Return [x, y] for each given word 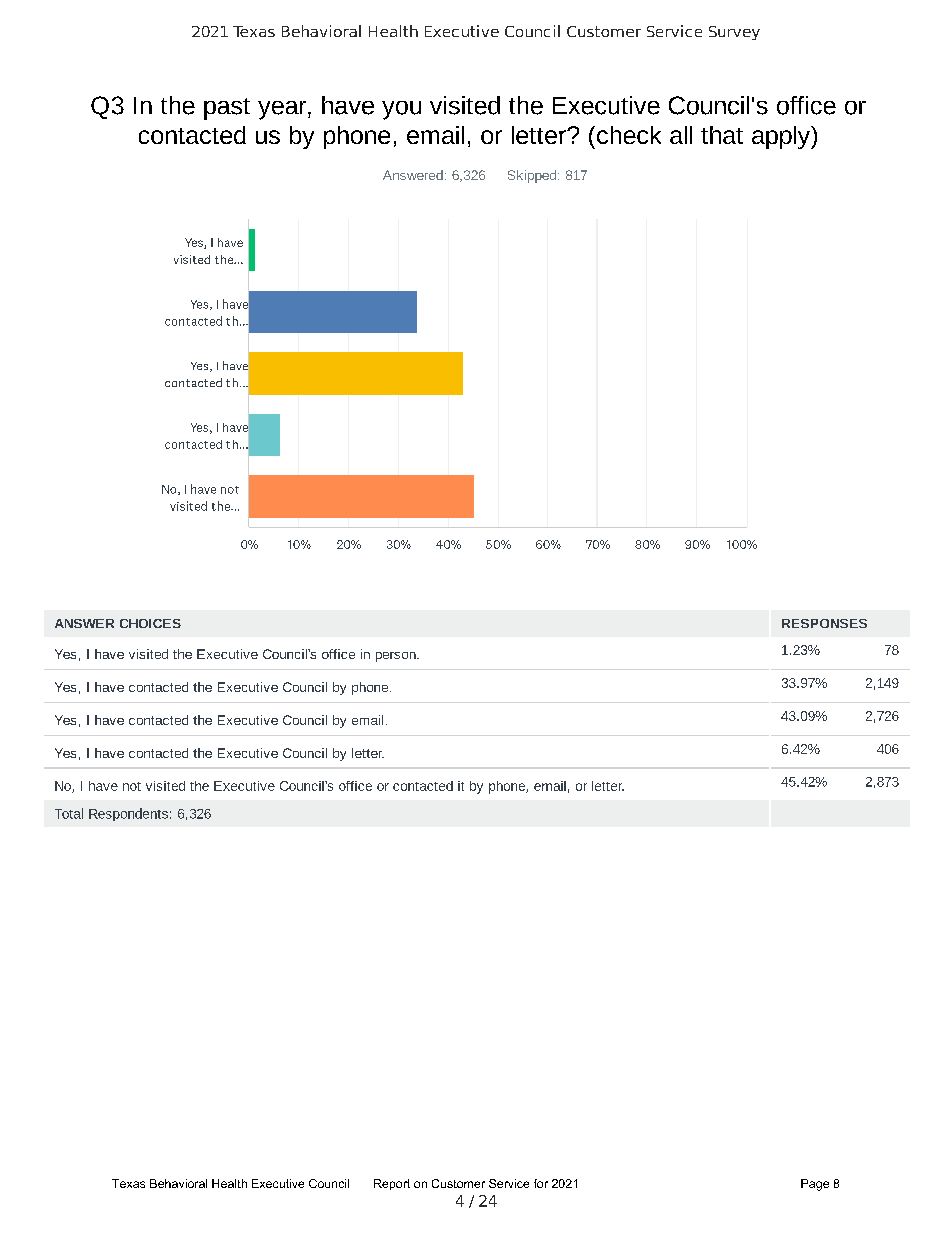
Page [815, 1185]
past [227, 109]
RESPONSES [824, 623]
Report [392, 1184]
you [401, 110]
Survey [734, 33]
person [397, 657]
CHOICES [150, 623]
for [541, 1183]
